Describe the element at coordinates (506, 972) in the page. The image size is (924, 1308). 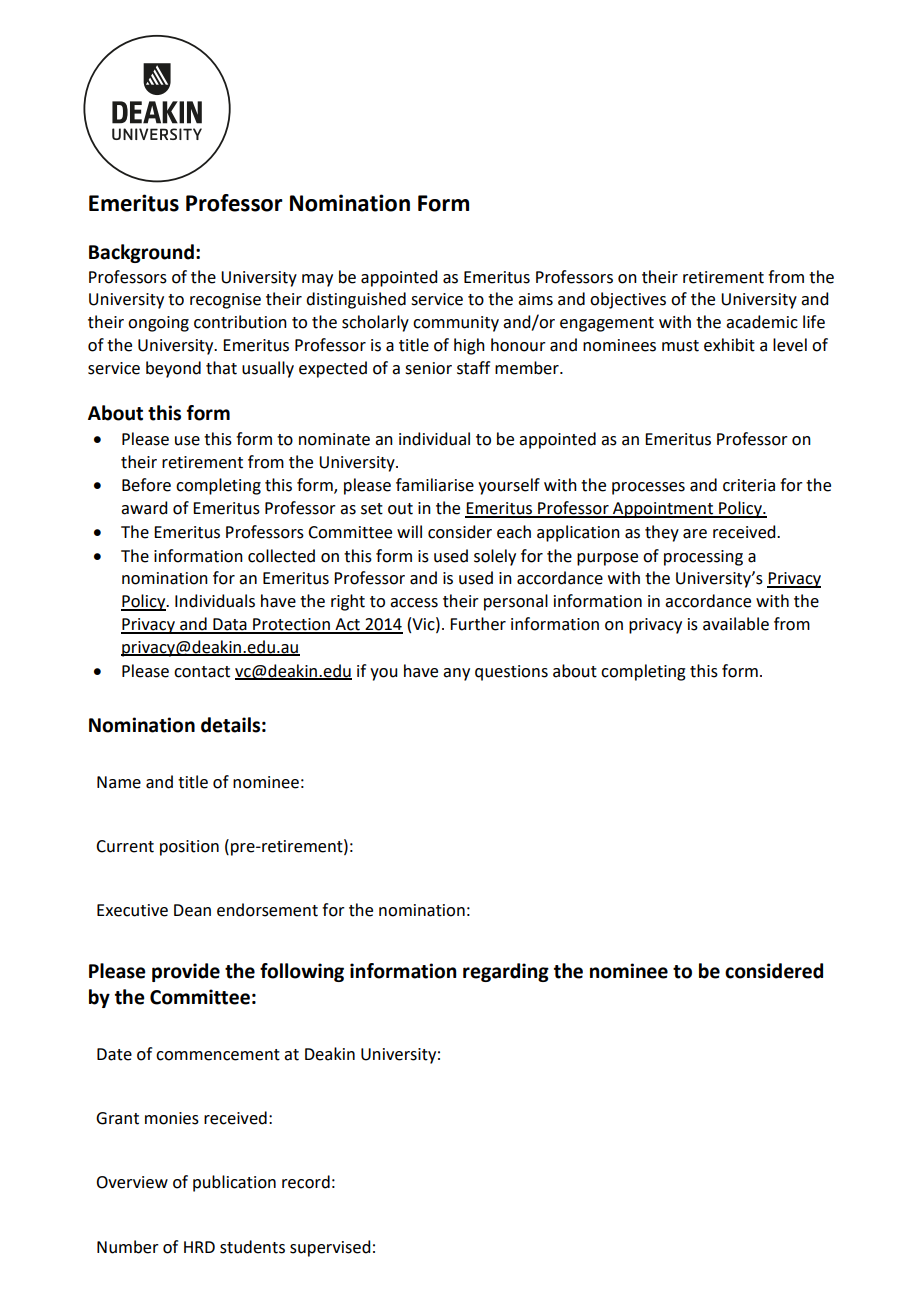
I see `regarding` at that location.
